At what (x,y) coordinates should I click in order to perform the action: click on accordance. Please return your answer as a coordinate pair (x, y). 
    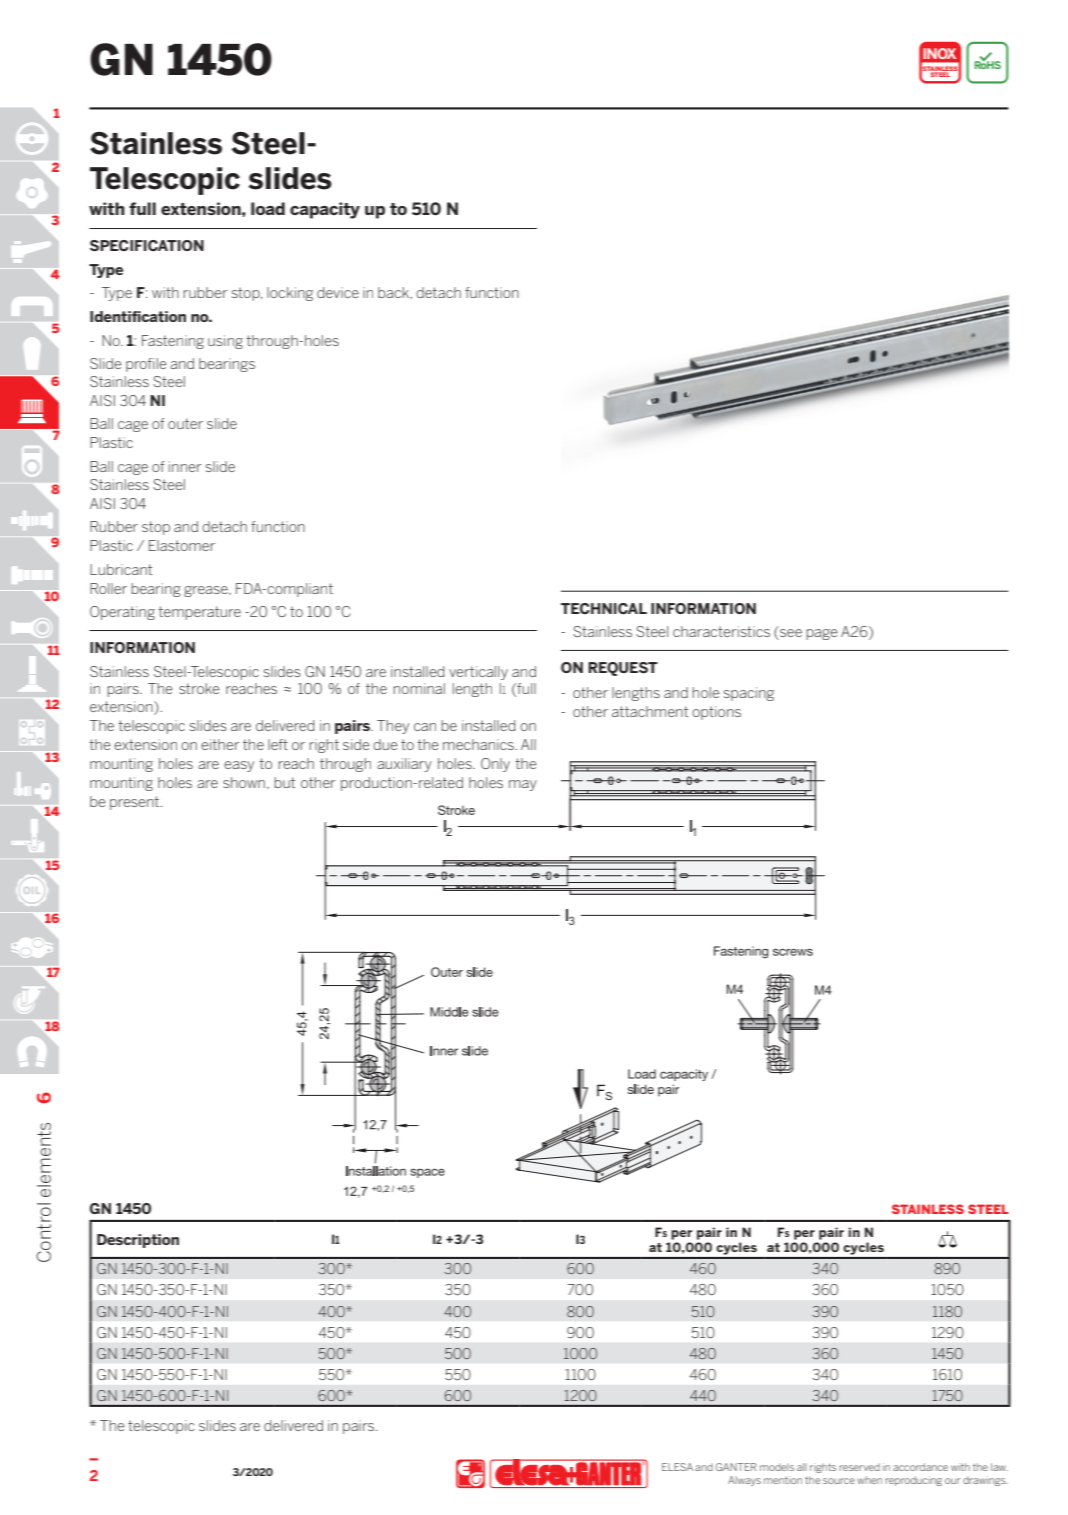
    Looking at the image, I should click on (920, 1467).
